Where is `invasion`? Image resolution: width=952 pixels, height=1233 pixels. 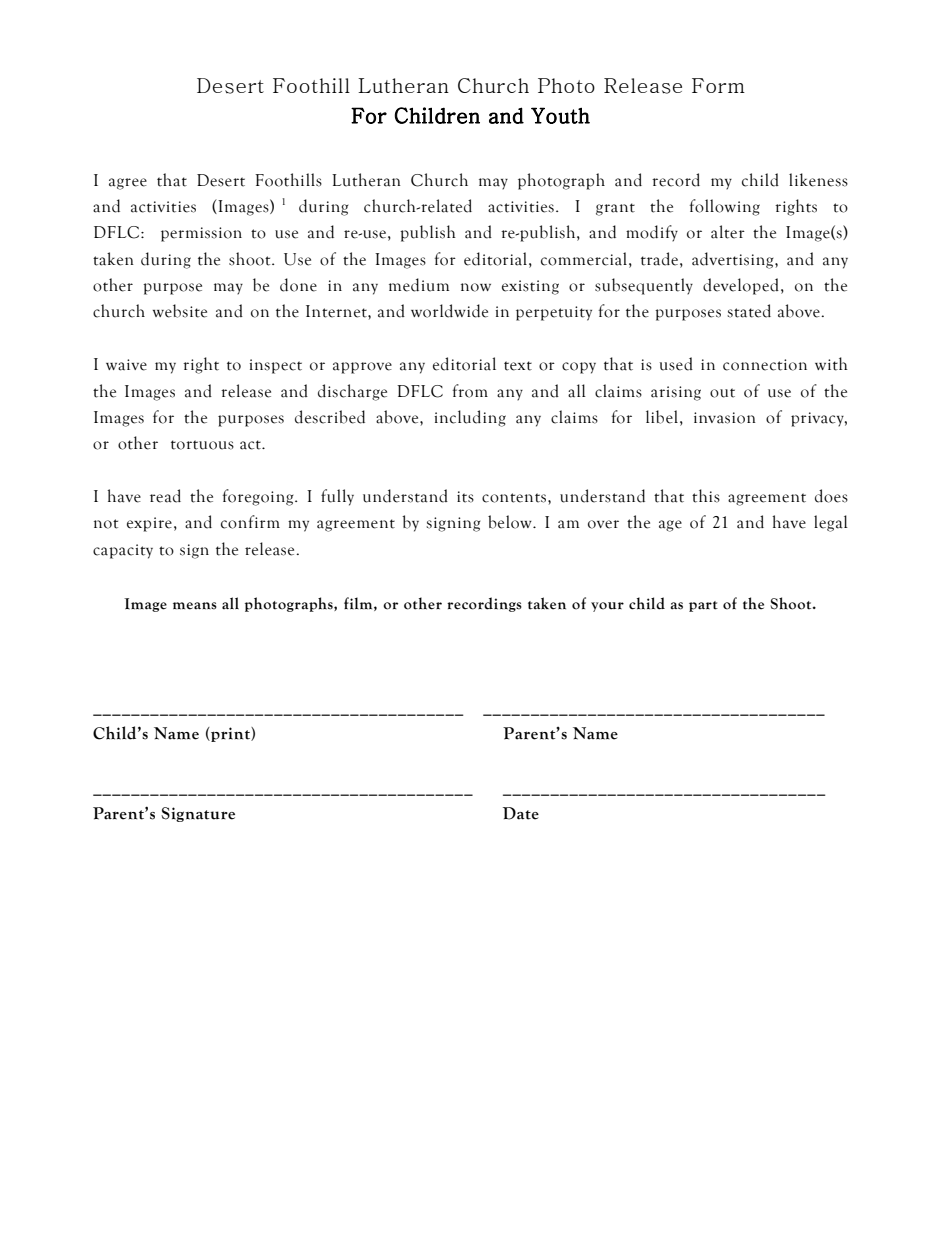
invasion is located at coordinates (725, 418).
